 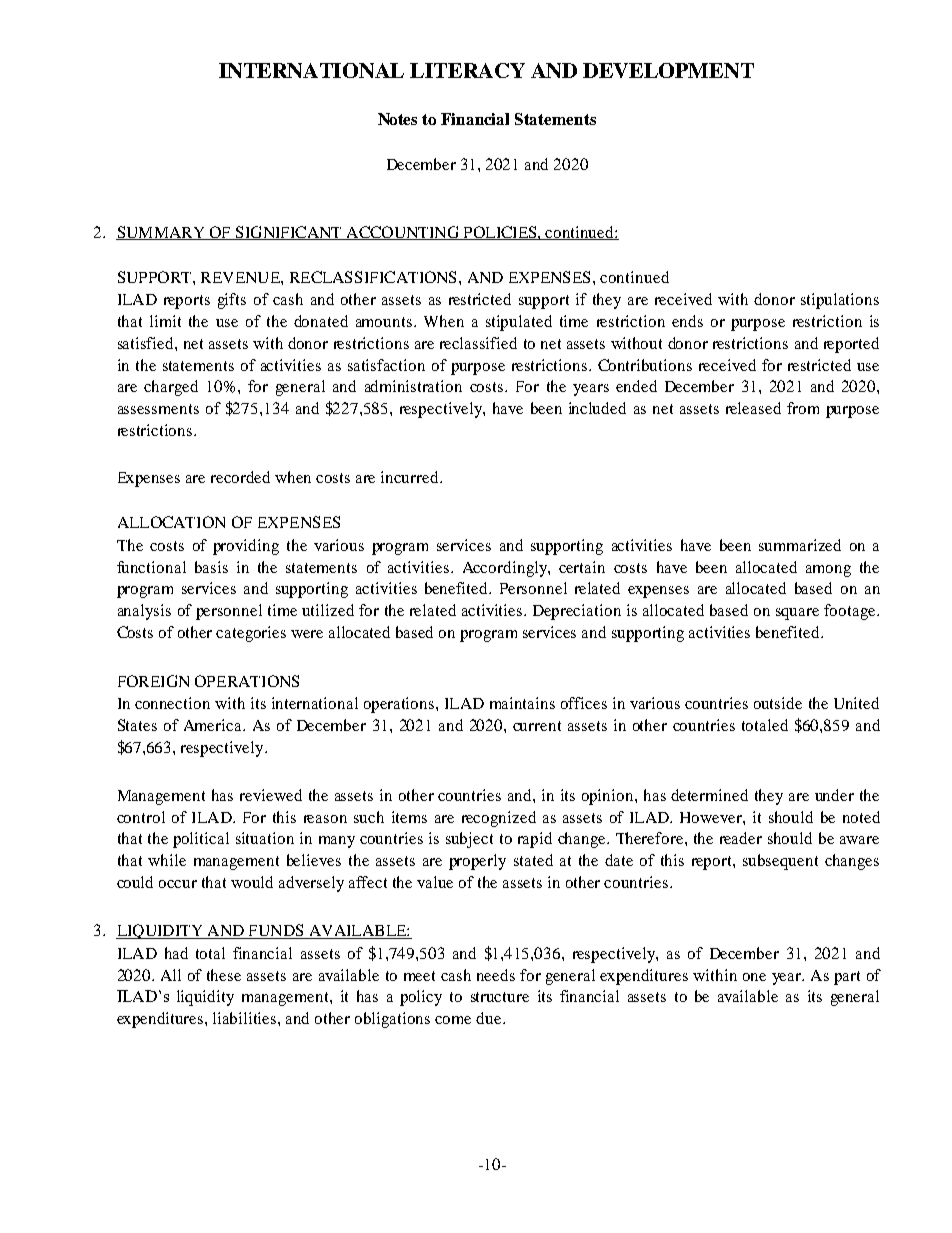 I want to click on these, so click(x=224, y=975).
